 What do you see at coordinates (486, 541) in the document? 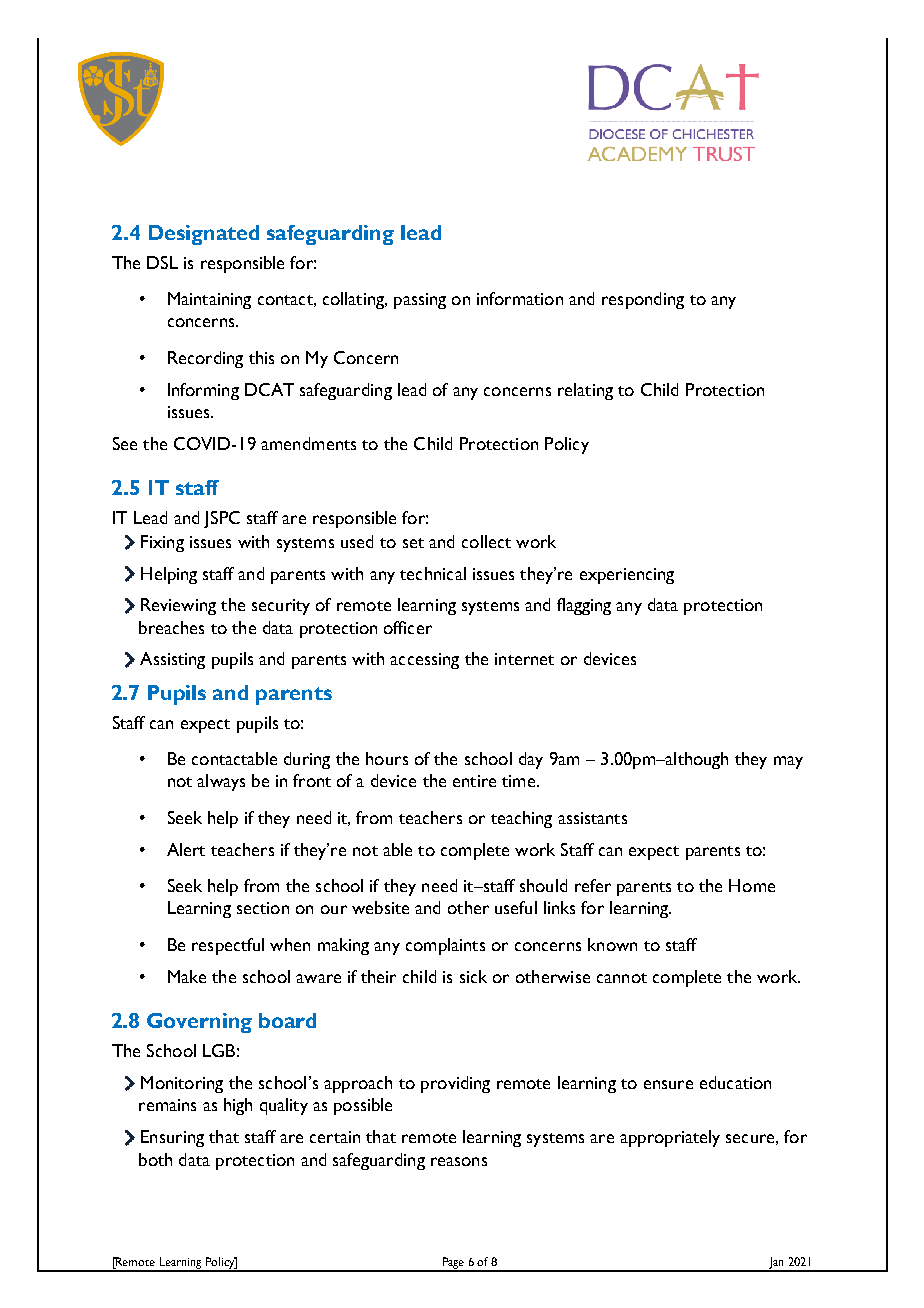
I see `collect` at bounding box center [486, 541].
